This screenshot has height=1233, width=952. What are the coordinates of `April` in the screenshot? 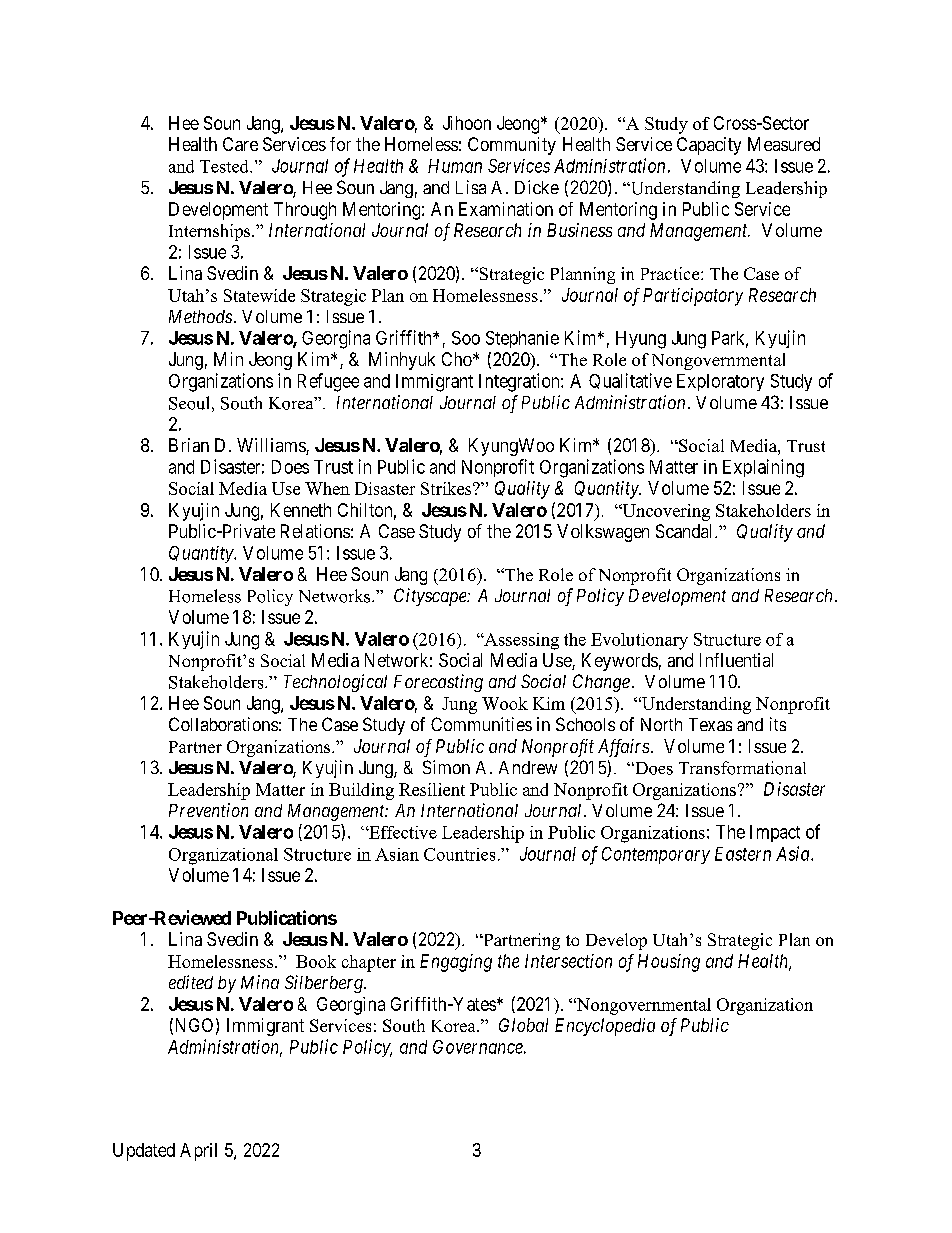 It's located at (198, 1152).
